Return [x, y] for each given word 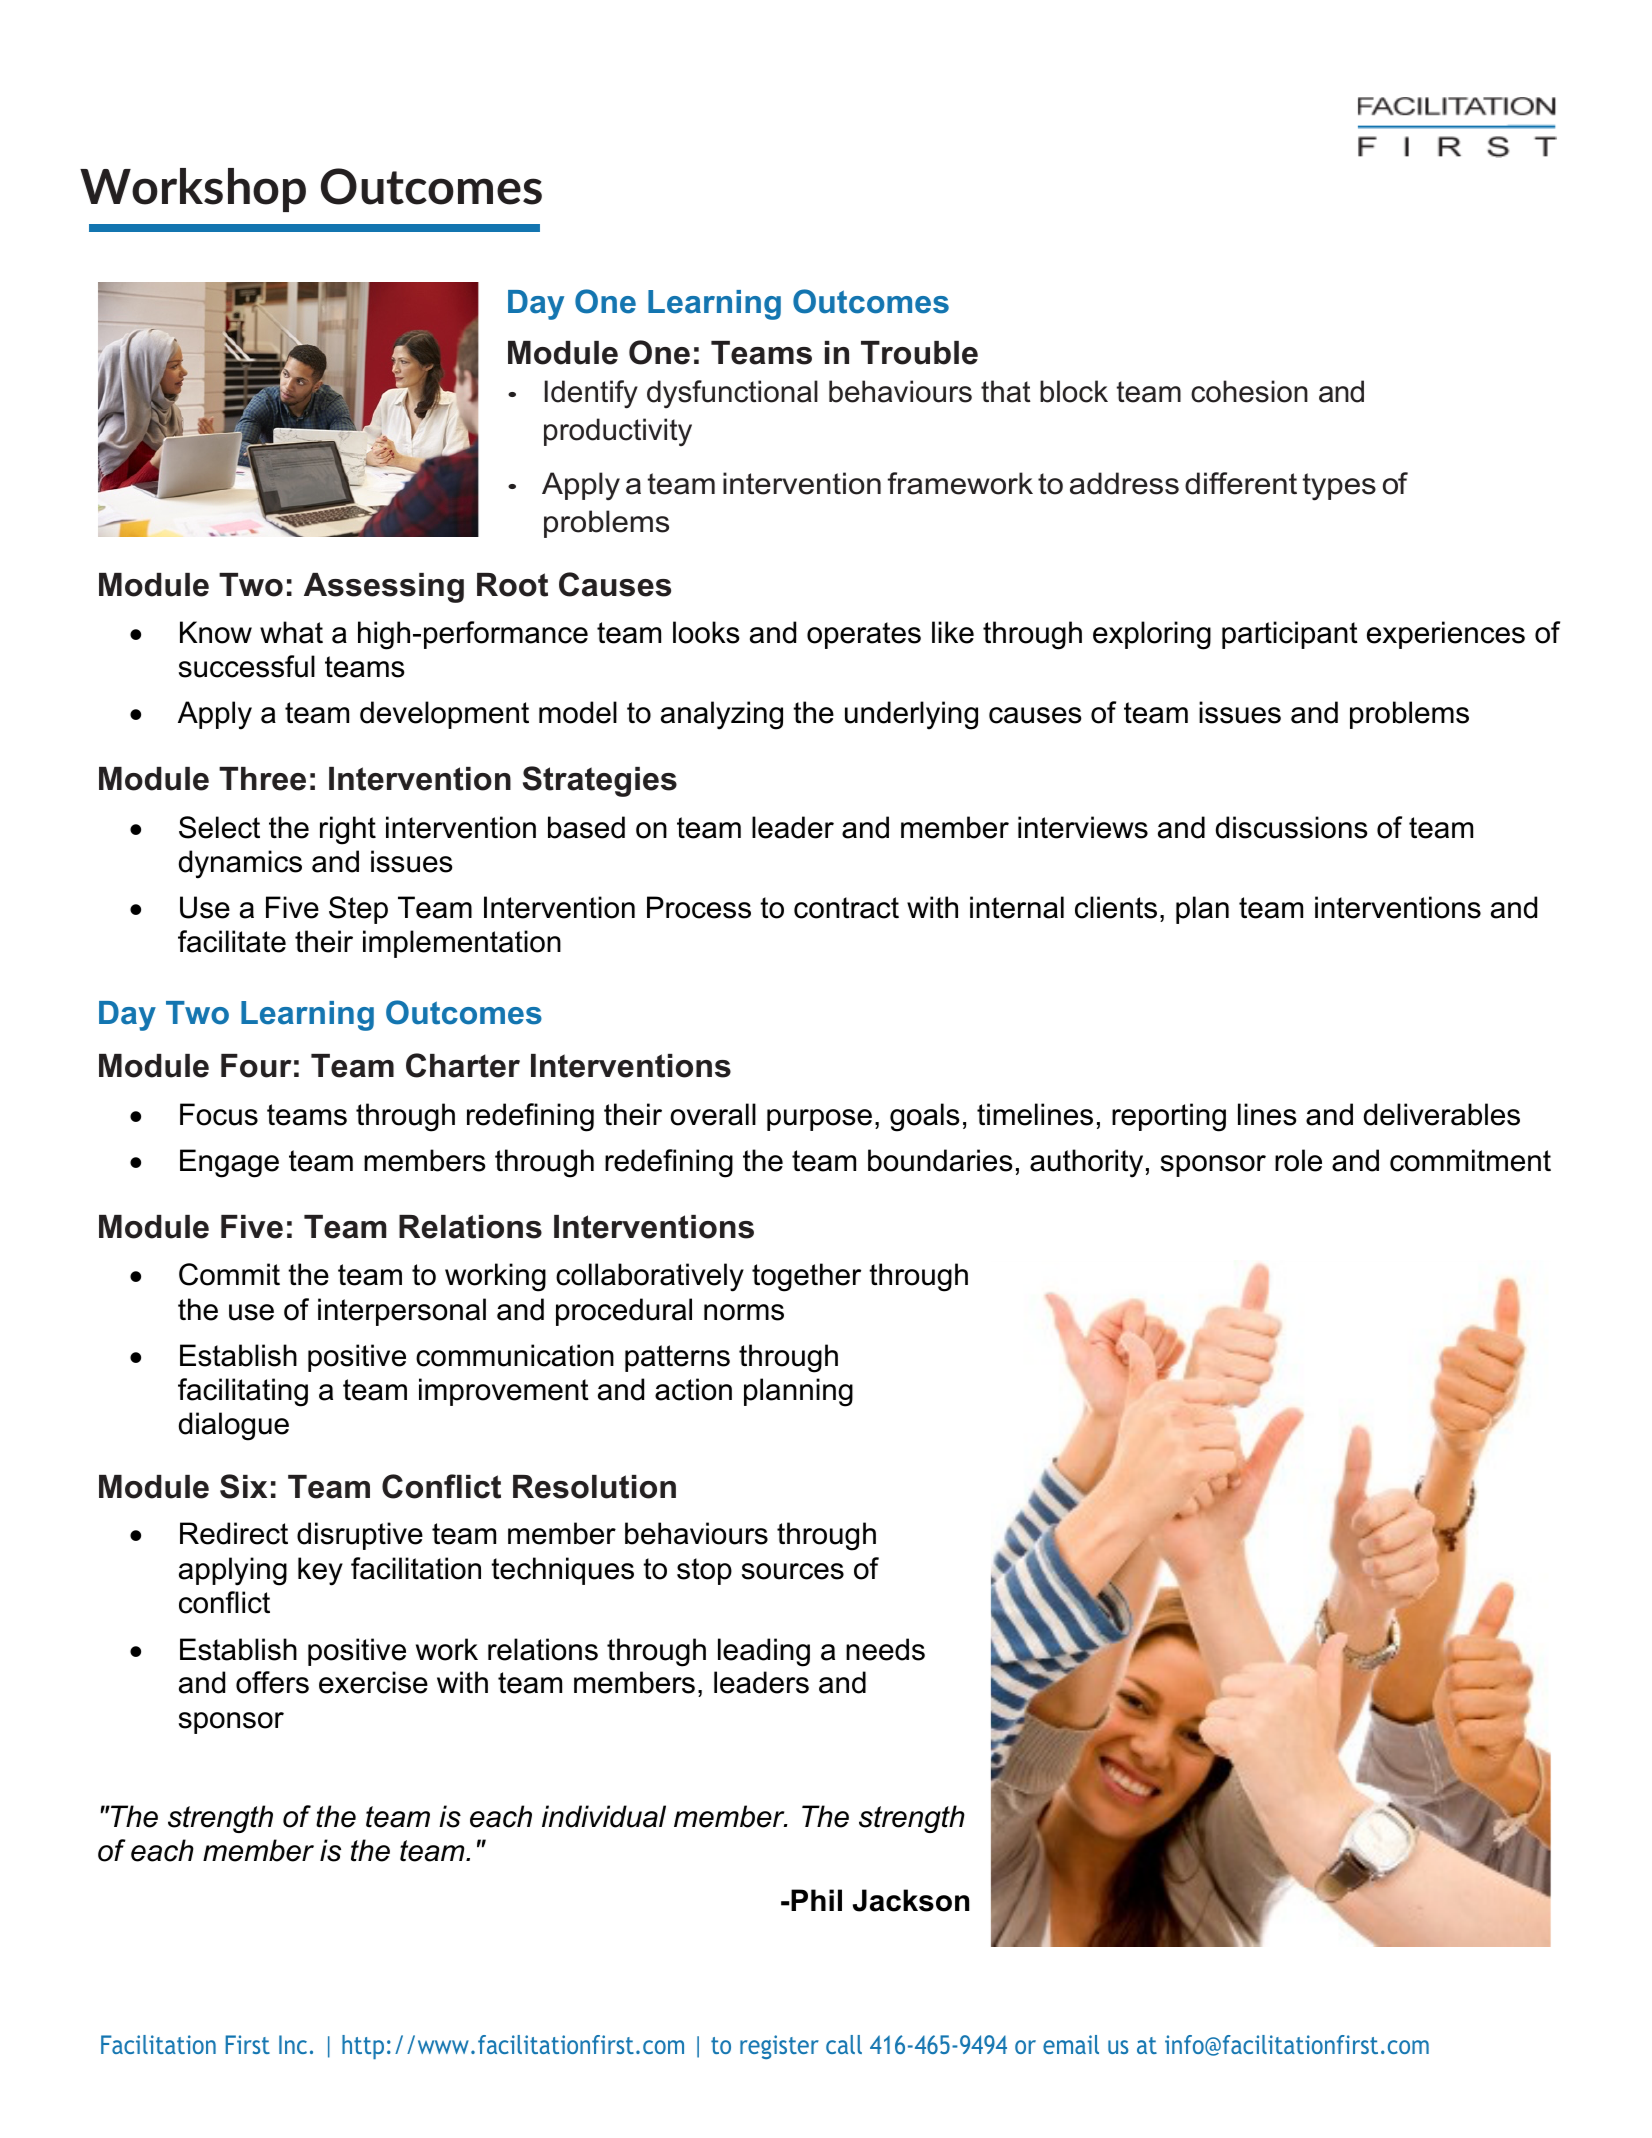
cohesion [1249, 391]
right [348, 830]
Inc [293, 2044]
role [1298, 1160]
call [844, 2044]
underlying [911, 715]
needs [885, 1649]
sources [793, 1571]
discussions [1291, 827]
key [320, 1571]
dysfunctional [732, 394]
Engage [229, 1163]
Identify [591, 394]
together [806, 1277]
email [1071, 2044]
